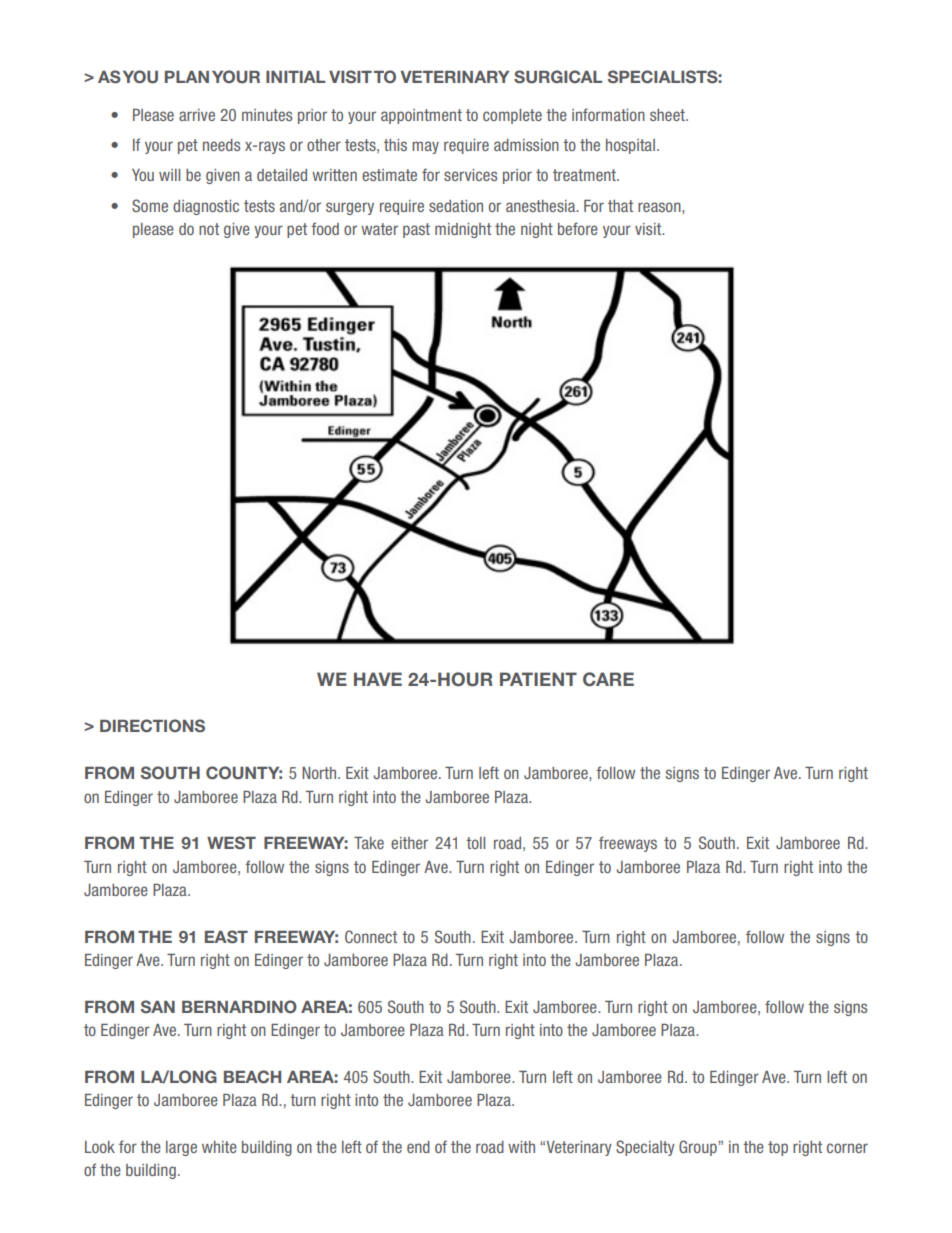 The width and height of the image is (952, 1233). Describe the element at coordinates (152, 726) in the image. I see `DIRECTIONS` at that location.
